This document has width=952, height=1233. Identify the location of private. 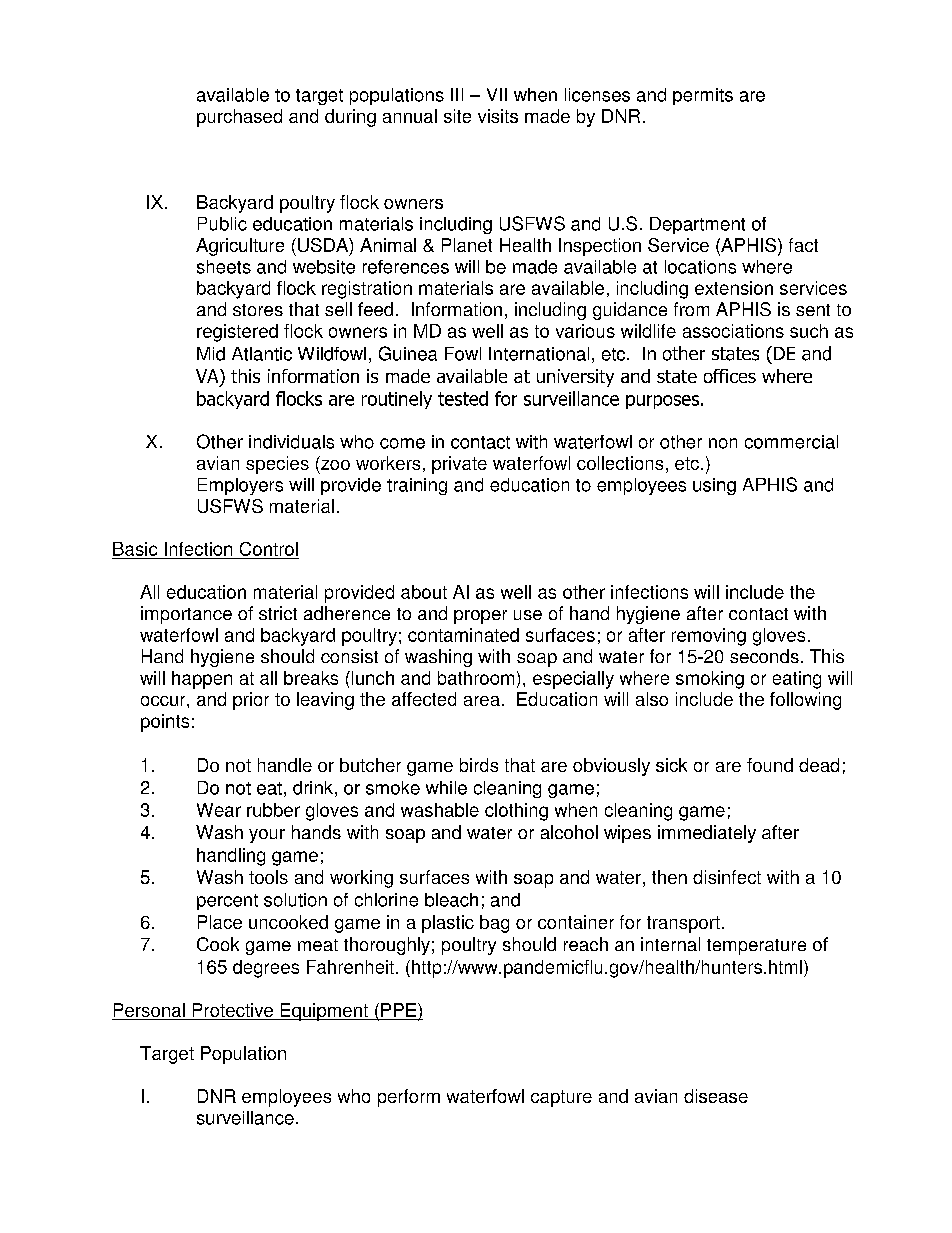
(459, 465).
